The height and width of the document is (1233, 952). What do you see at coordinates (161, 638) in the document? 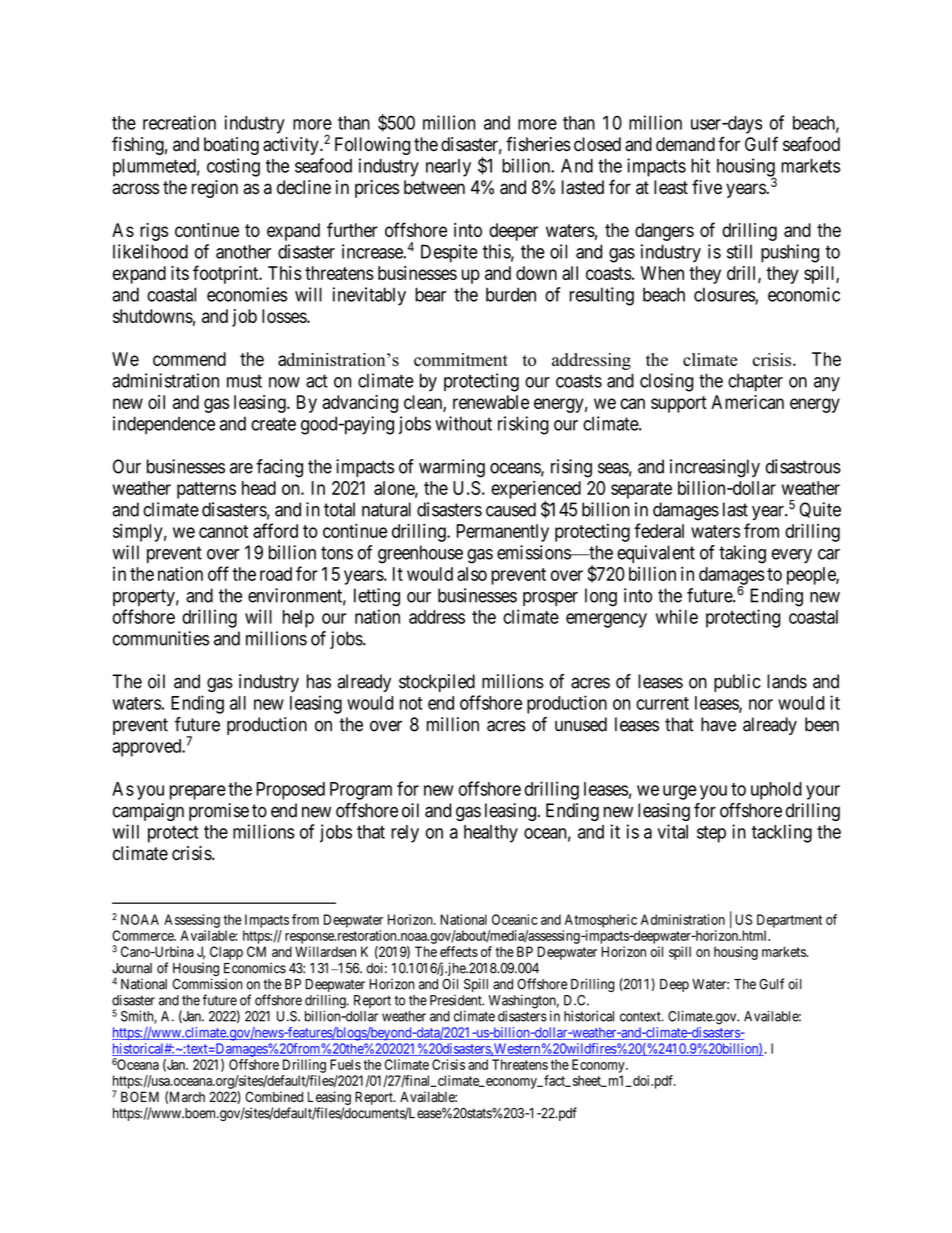
I see `communities` at bounding box center [161, 638].
